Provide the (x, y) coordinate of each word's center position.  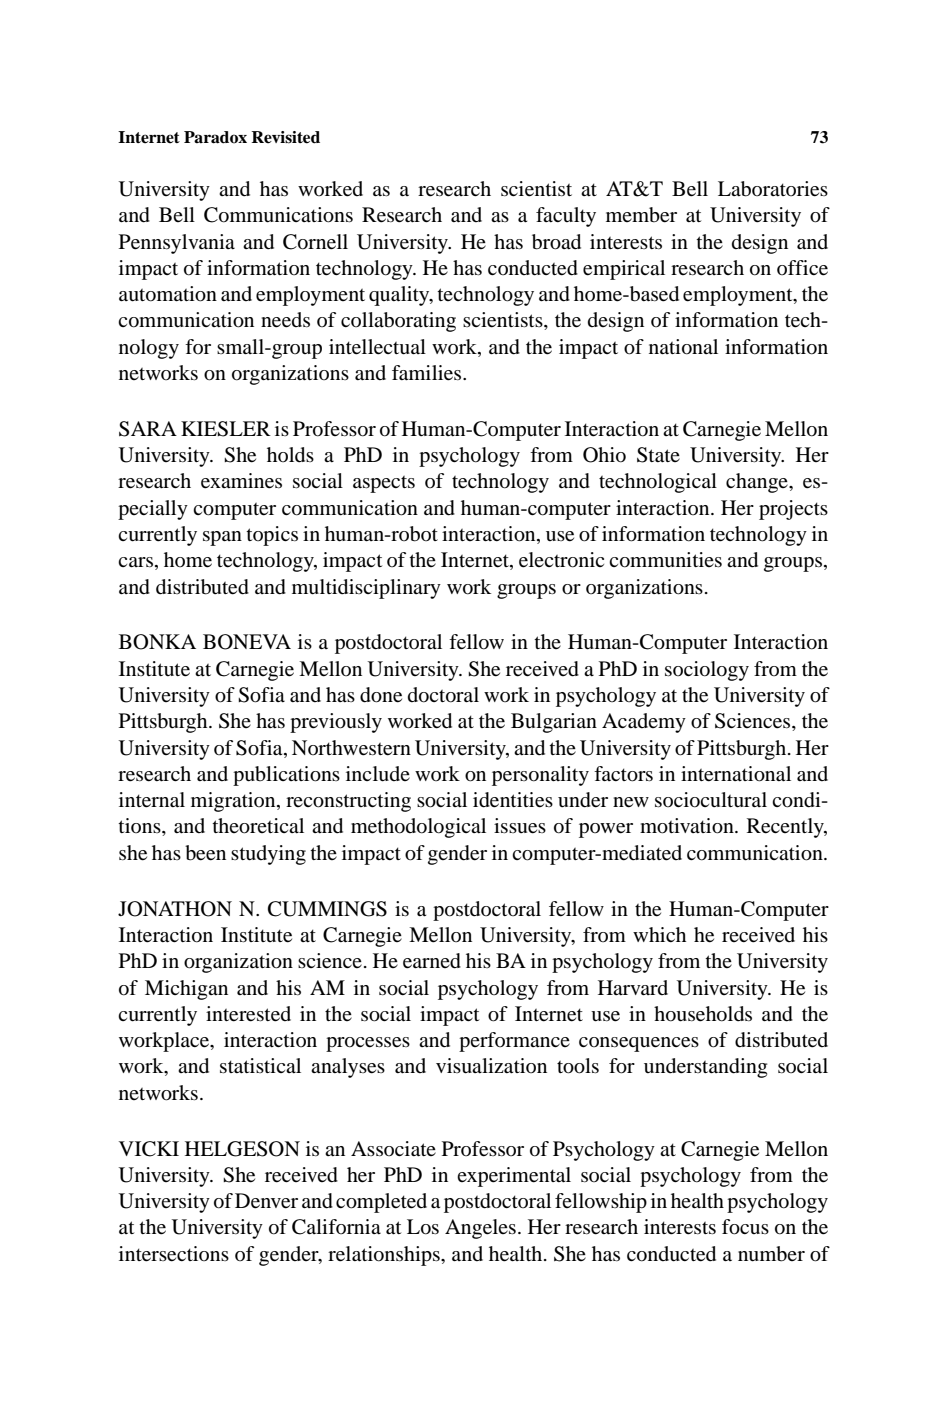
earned (432, 961)
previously (336, 723)
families (428, 373)
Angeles (480, 1229)
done (381, 695)
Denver (266, 1201)
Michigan (186, 990)
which (659, 934)
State (658, 455)
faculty (566, 217)
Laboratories (773, 189)
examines (241, 481)
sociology (707, 671)
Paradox (215, 137)
